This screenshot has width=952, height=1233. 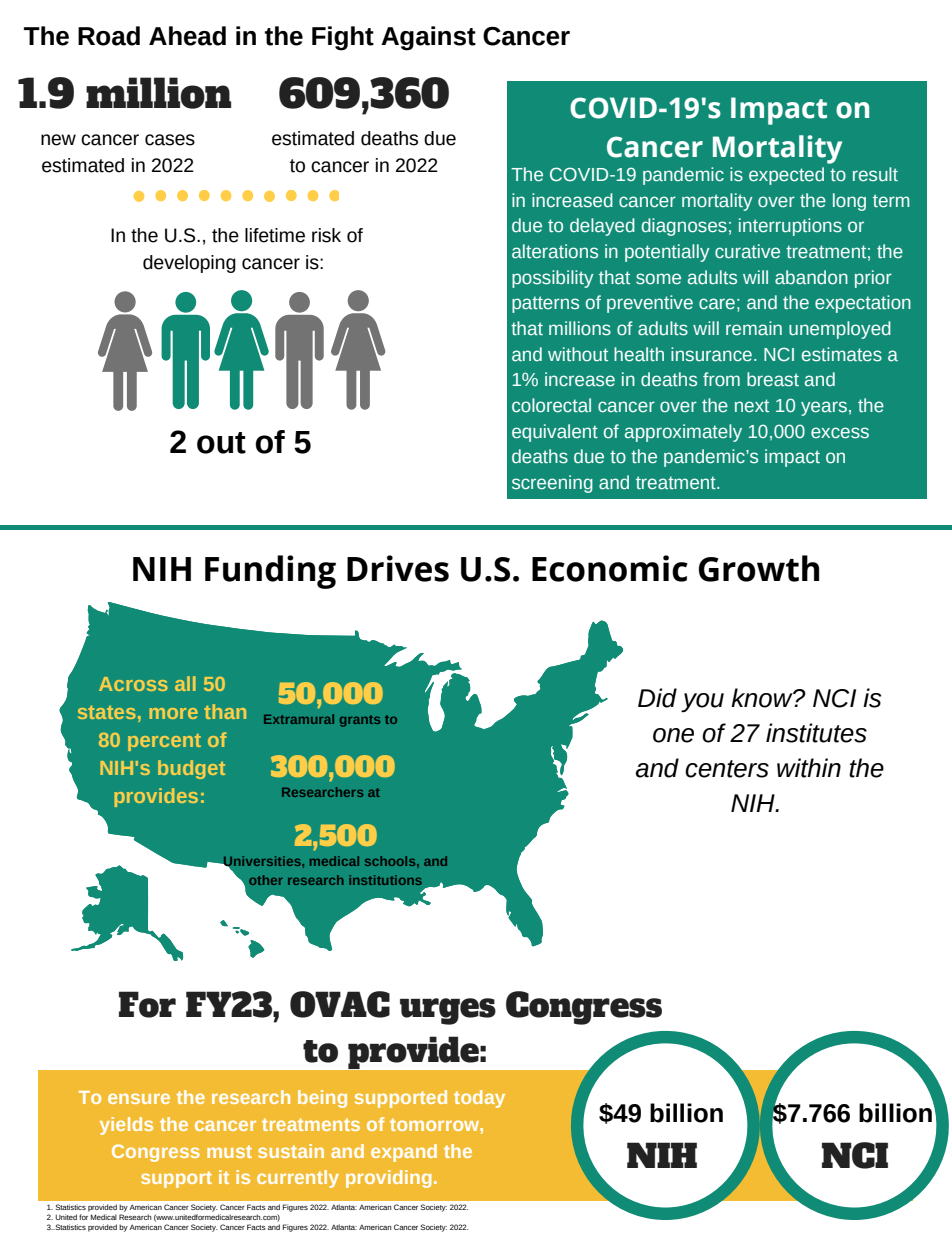 What do you see at coordinates (187, 36) in the screenshot?
I see `Ahead` at bounding box center [187, 36].
